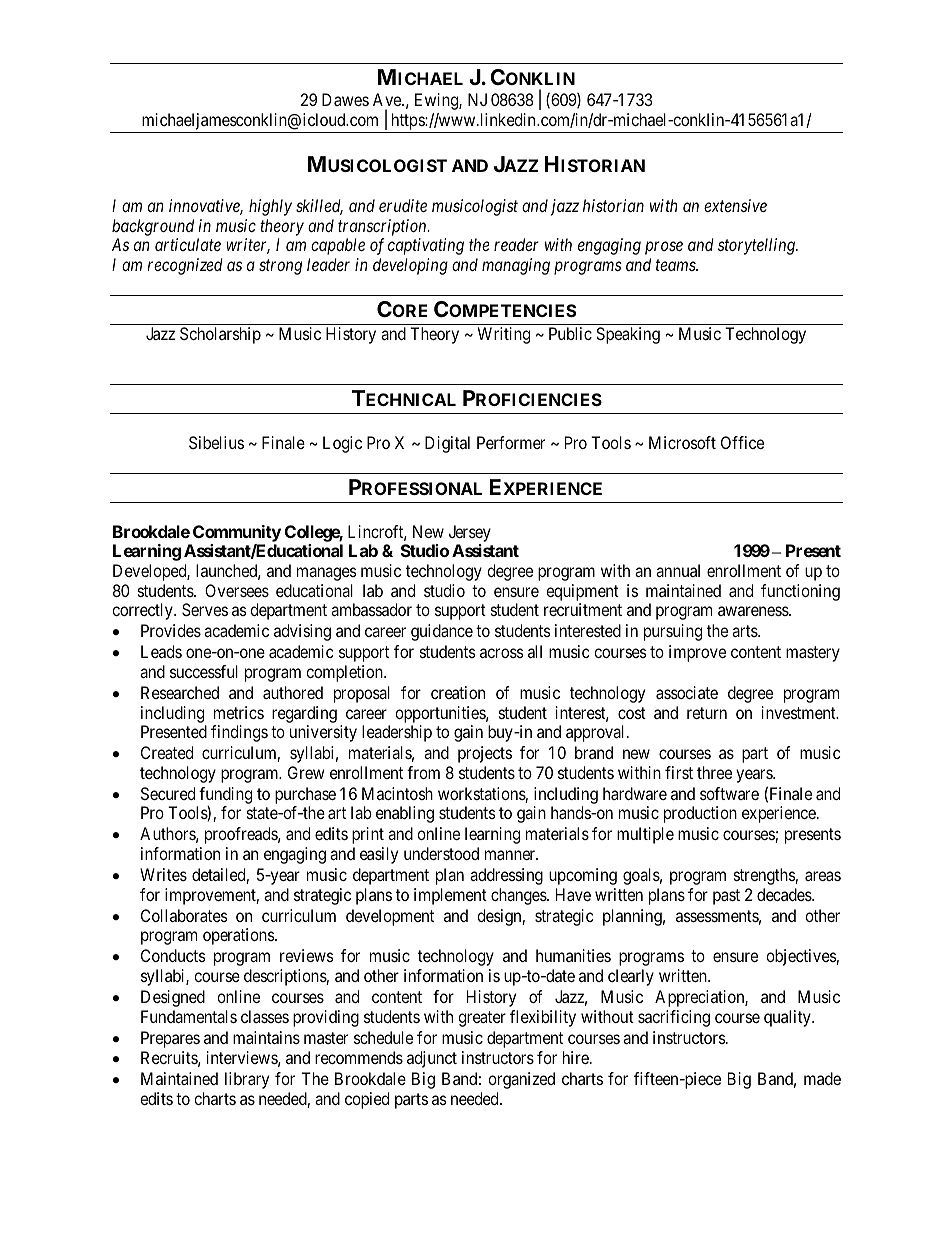  What do you see at coordinates (239, 733) in the screenshot?
I see `findings` at bounding box center [239, 733].
